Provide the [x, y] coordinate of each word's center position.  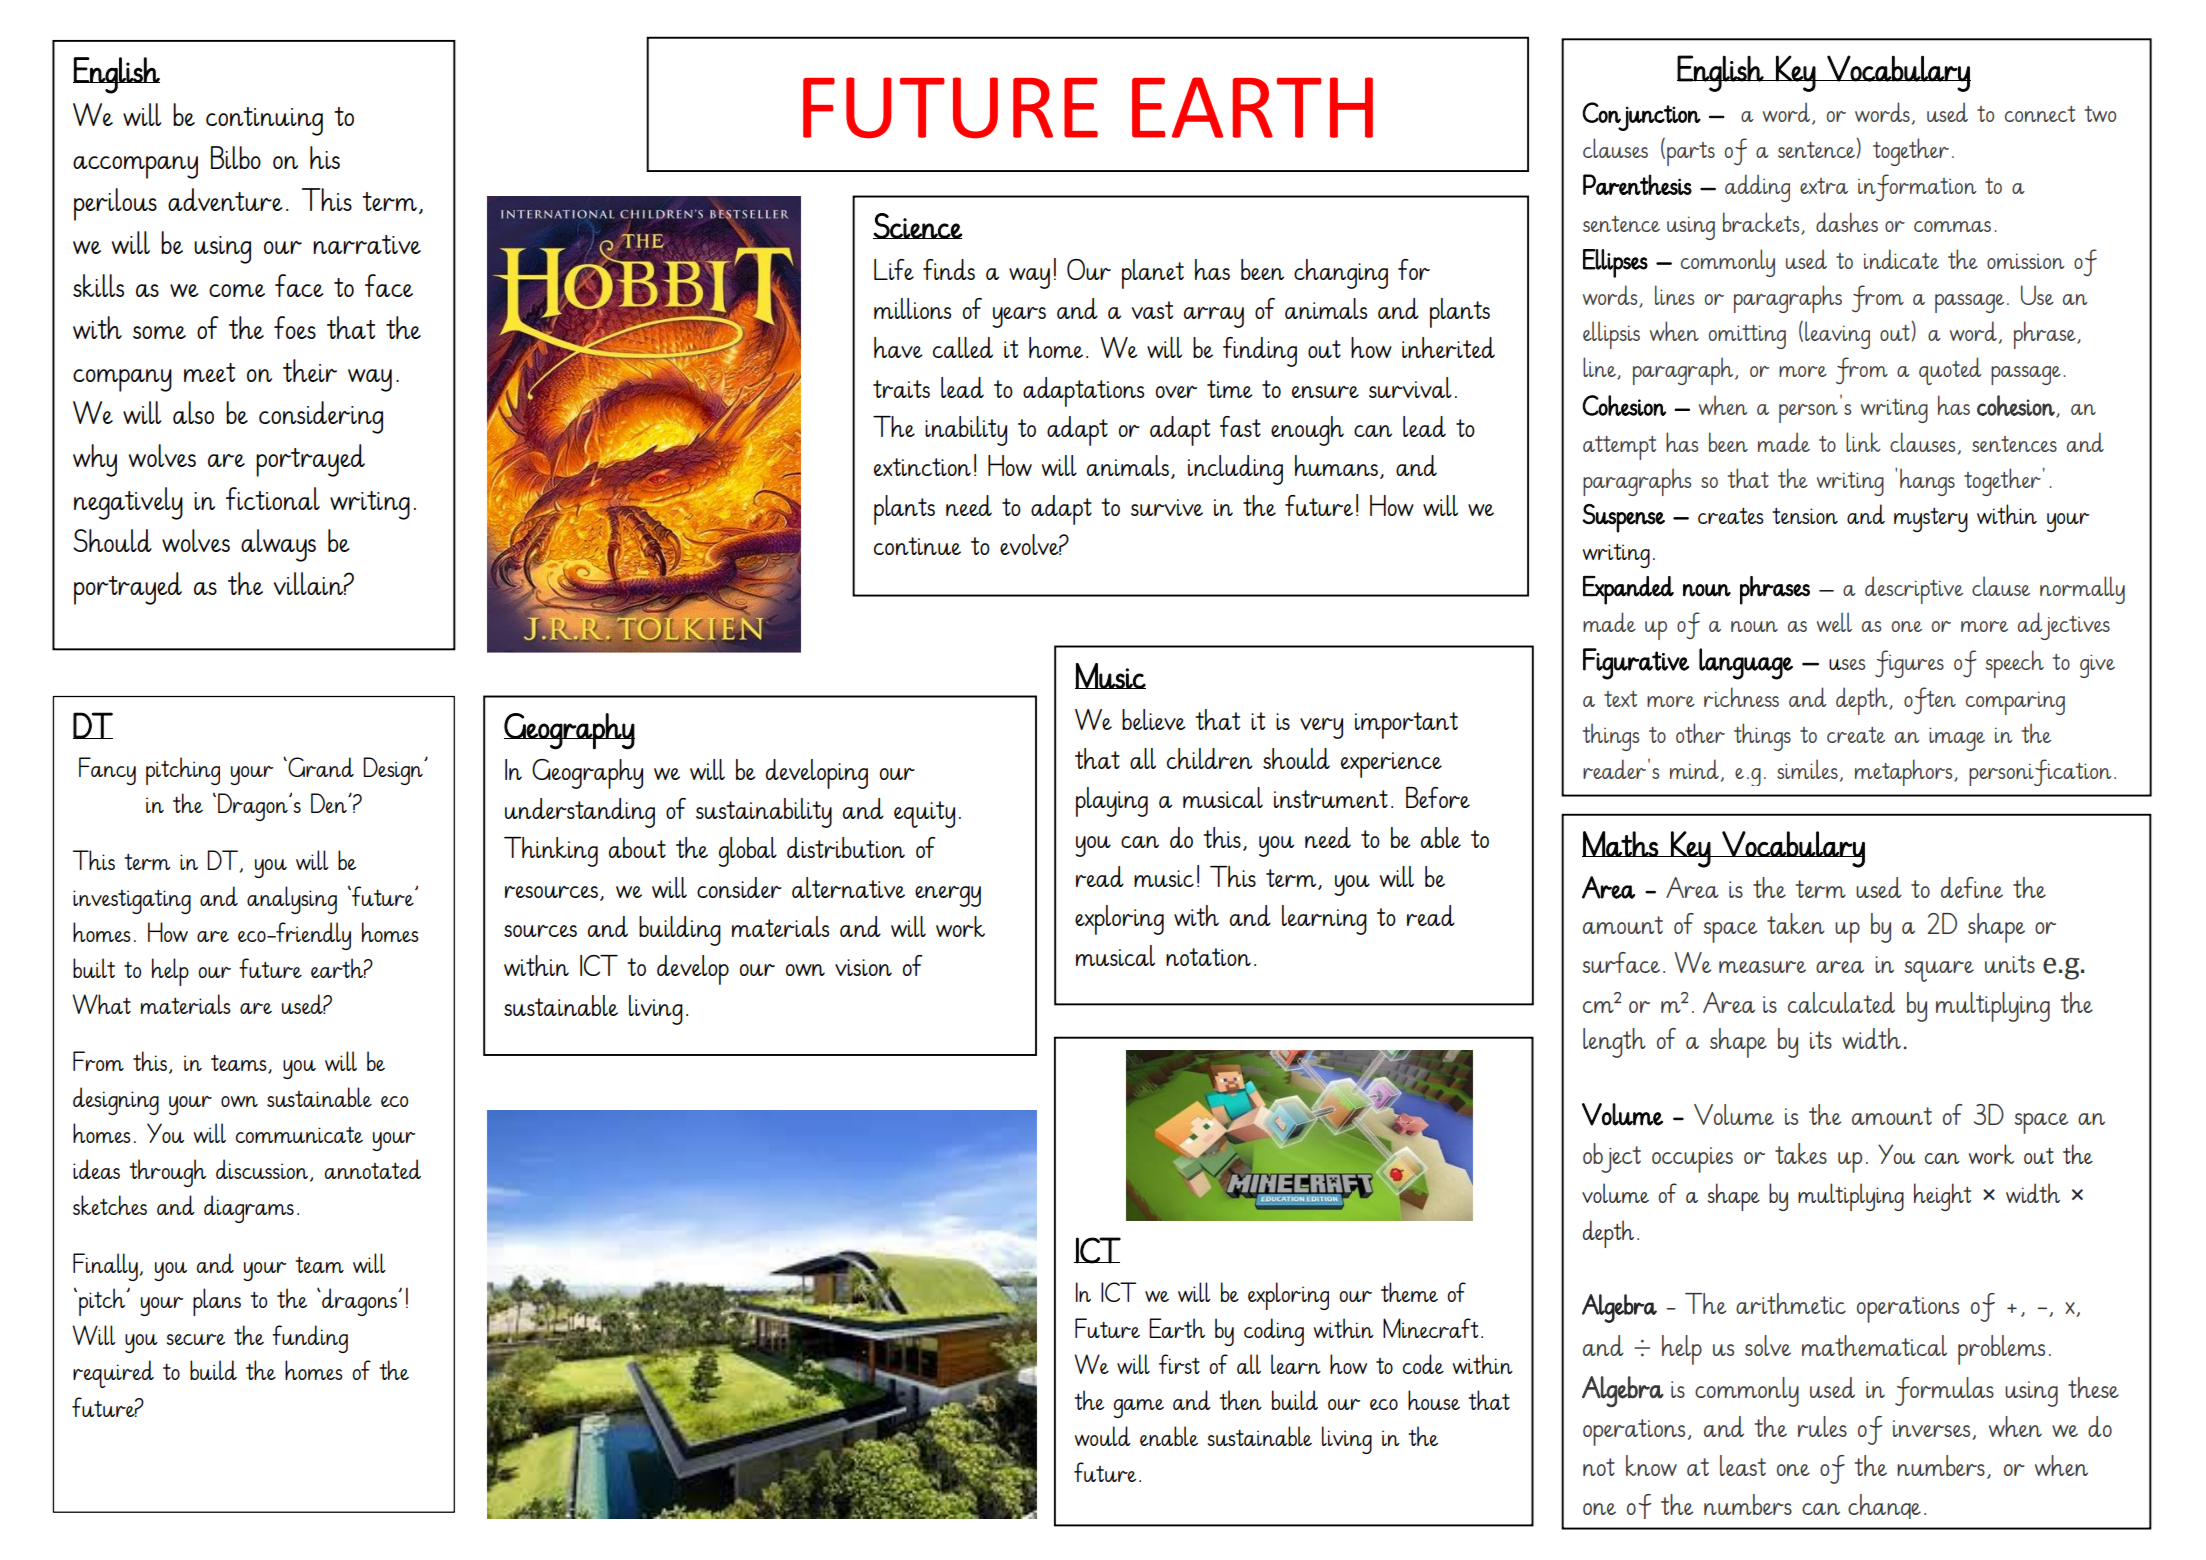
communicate [299, 1135]
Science [918, 226]
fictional [273, 498]
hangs [1927, 482]
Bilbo [236, 157]
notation [1208, 957]
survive [1167, 507]
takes [1801, 1153]
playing [1112, 802]
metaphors [1905, 772]
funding [310, 1339]
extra [1824, 186]
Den [330, 803]
